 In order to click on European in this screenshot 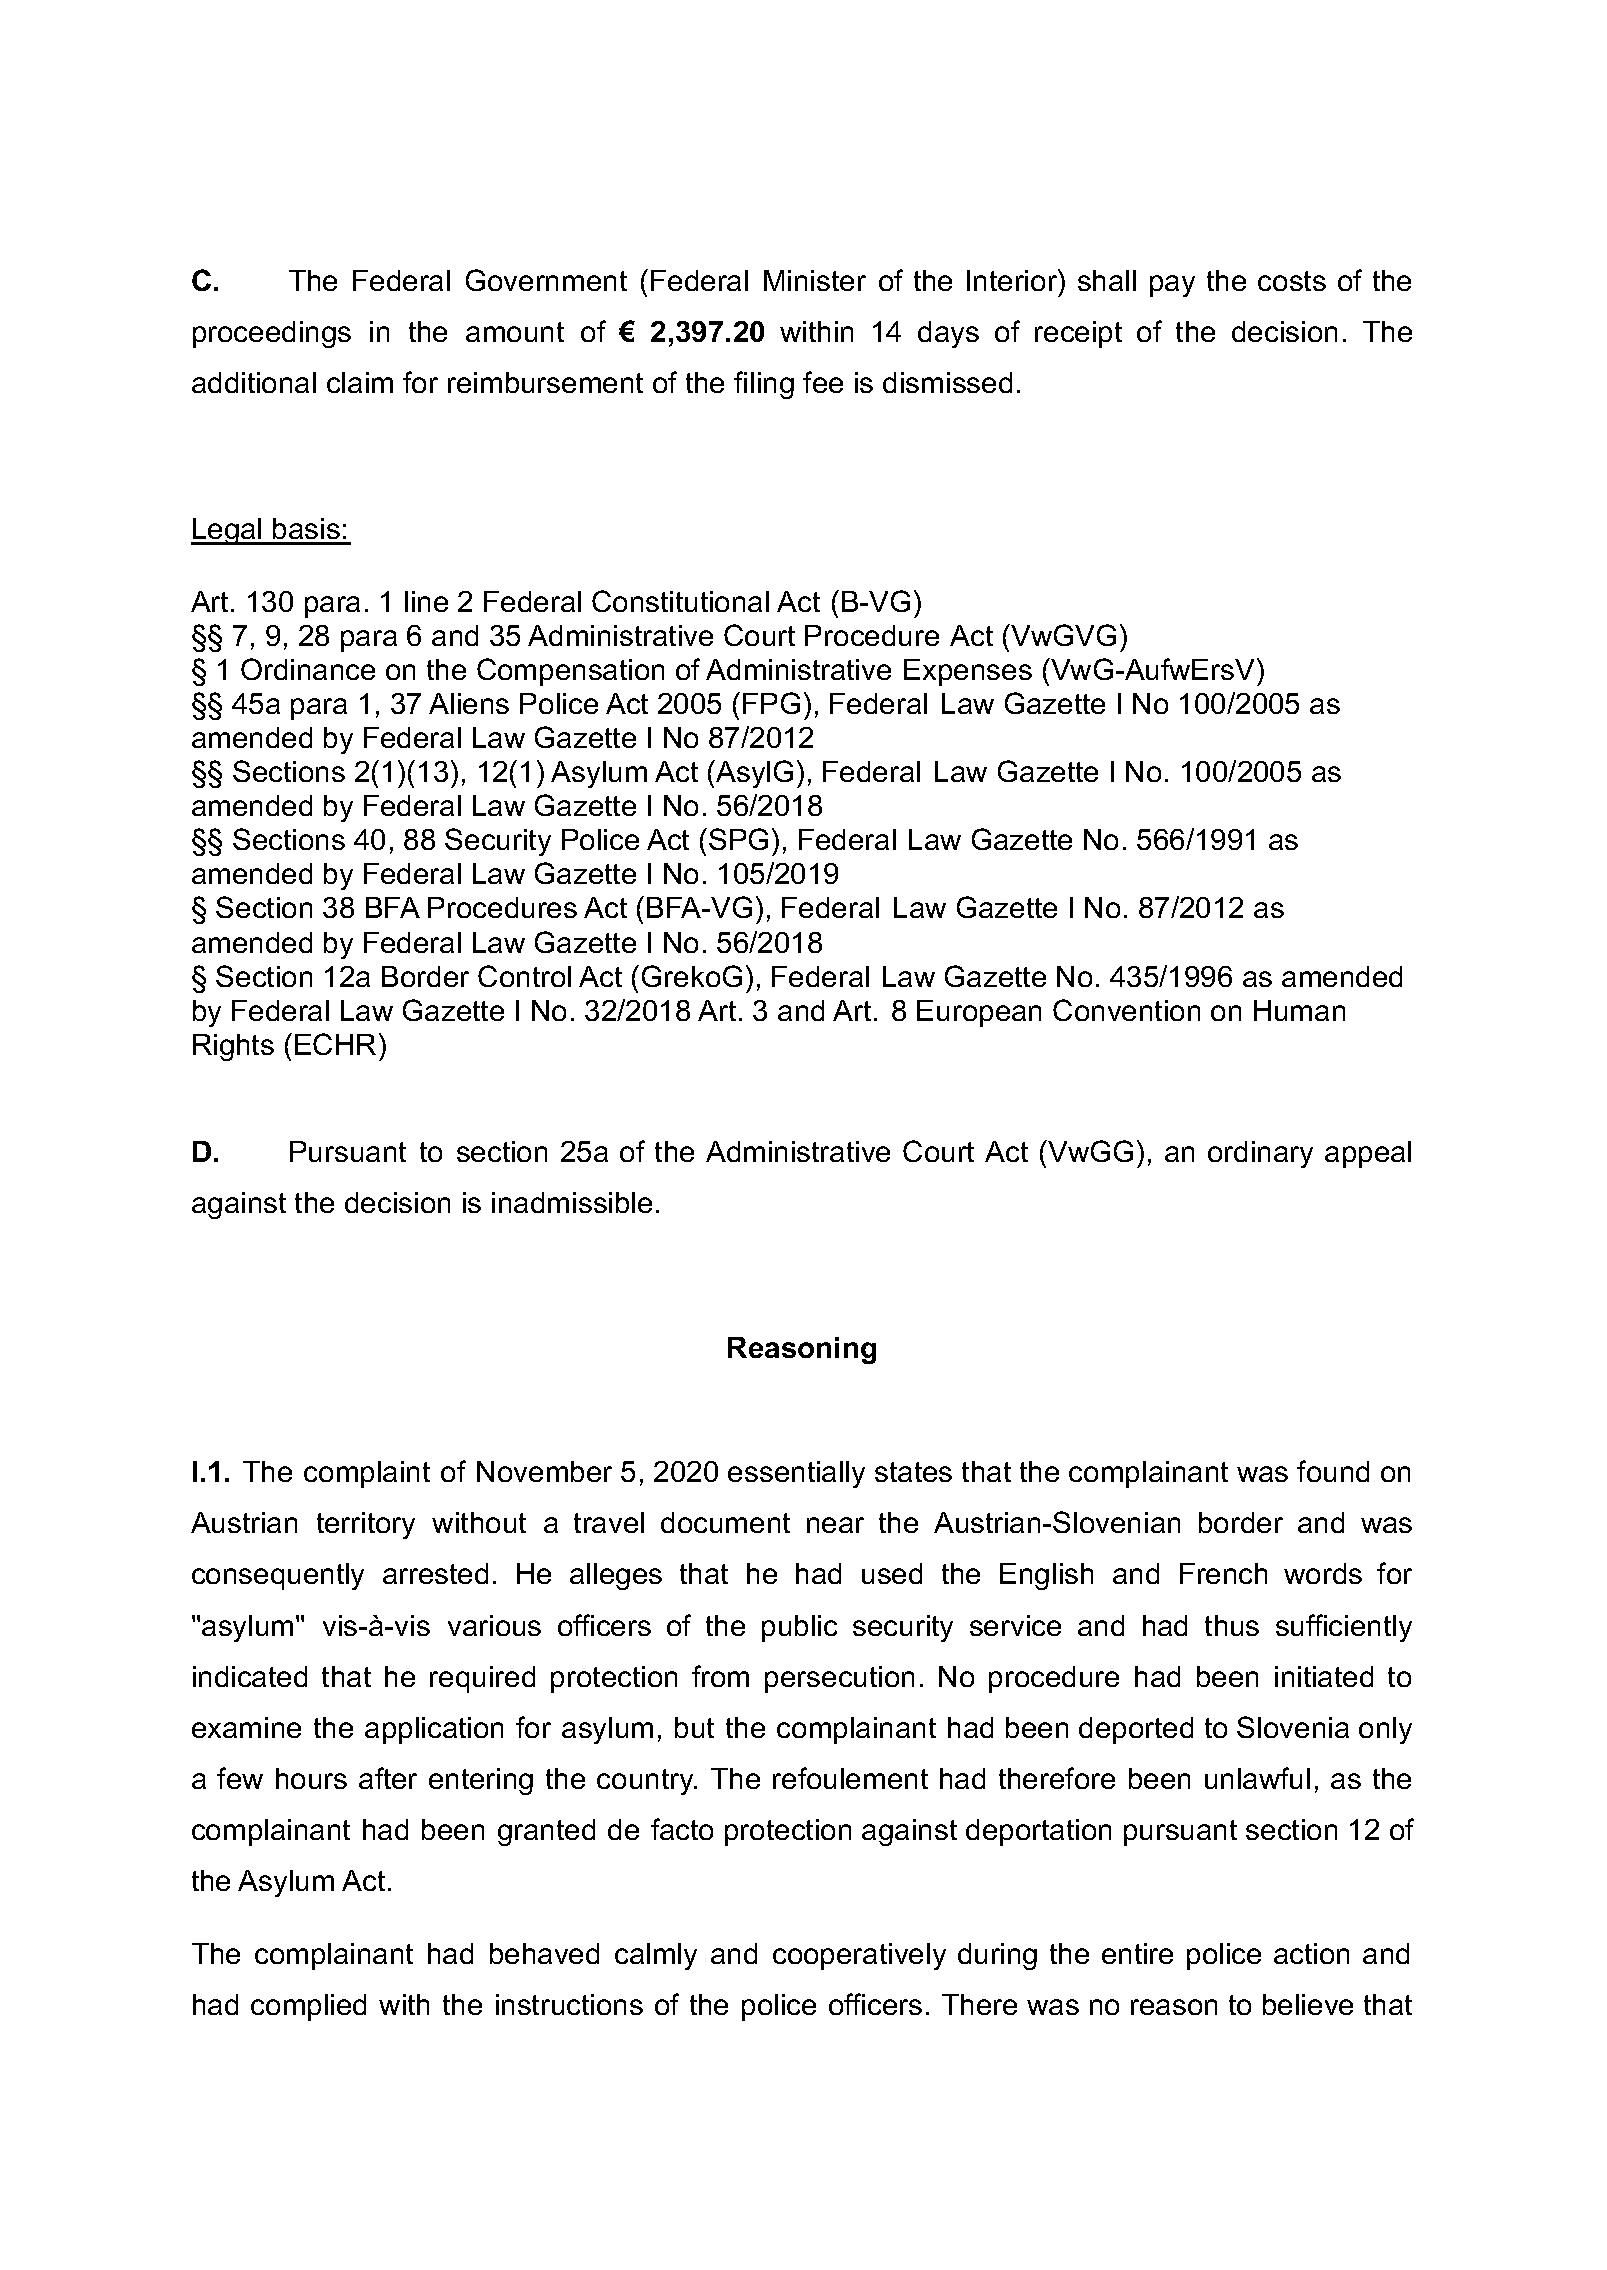, I will do `click(979, 1013)`.
